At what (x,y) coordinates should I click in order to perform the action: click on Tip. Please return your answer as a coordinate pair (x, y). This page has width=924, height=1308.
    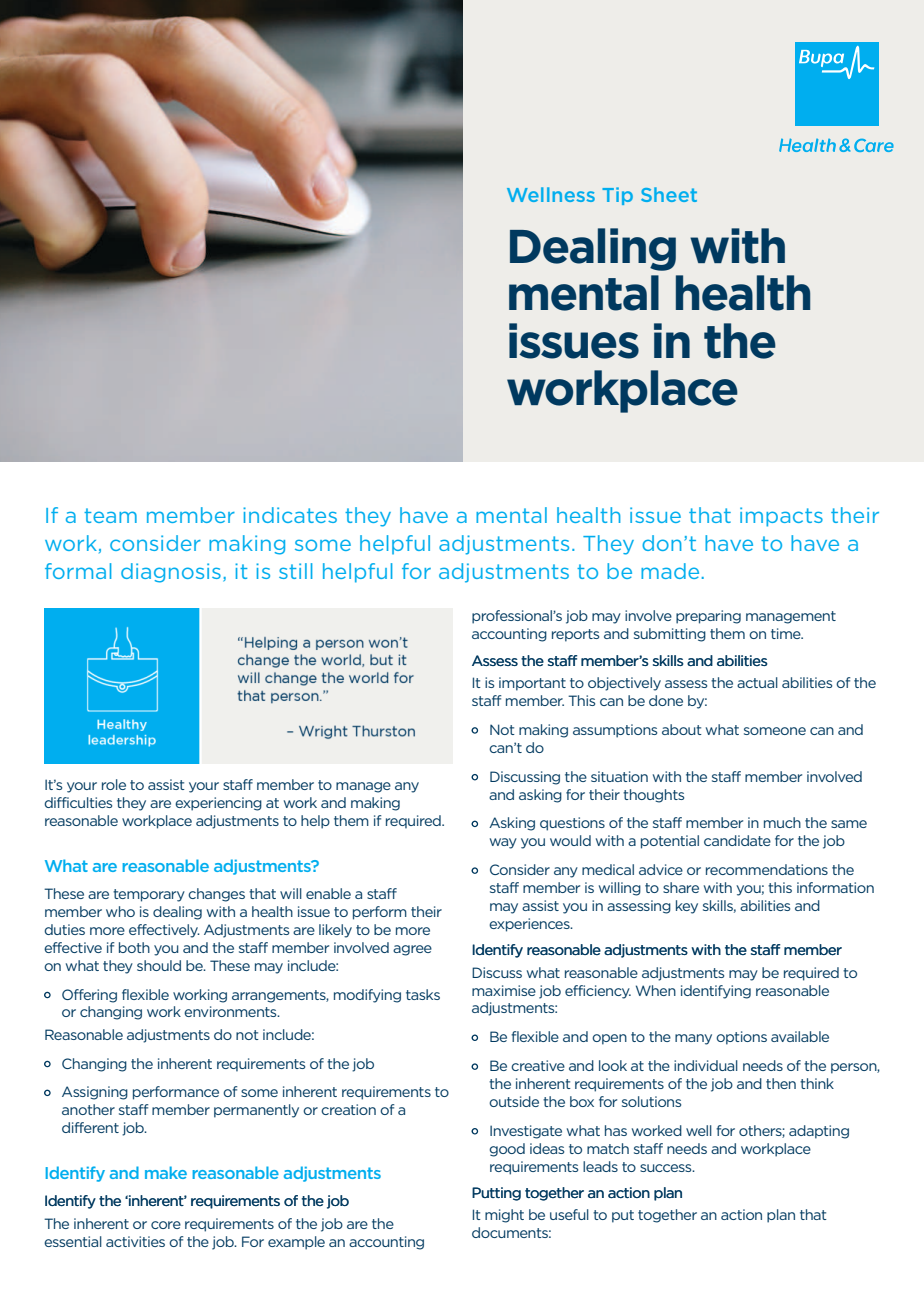
    Looking at the image, I should click on (617, 196).
